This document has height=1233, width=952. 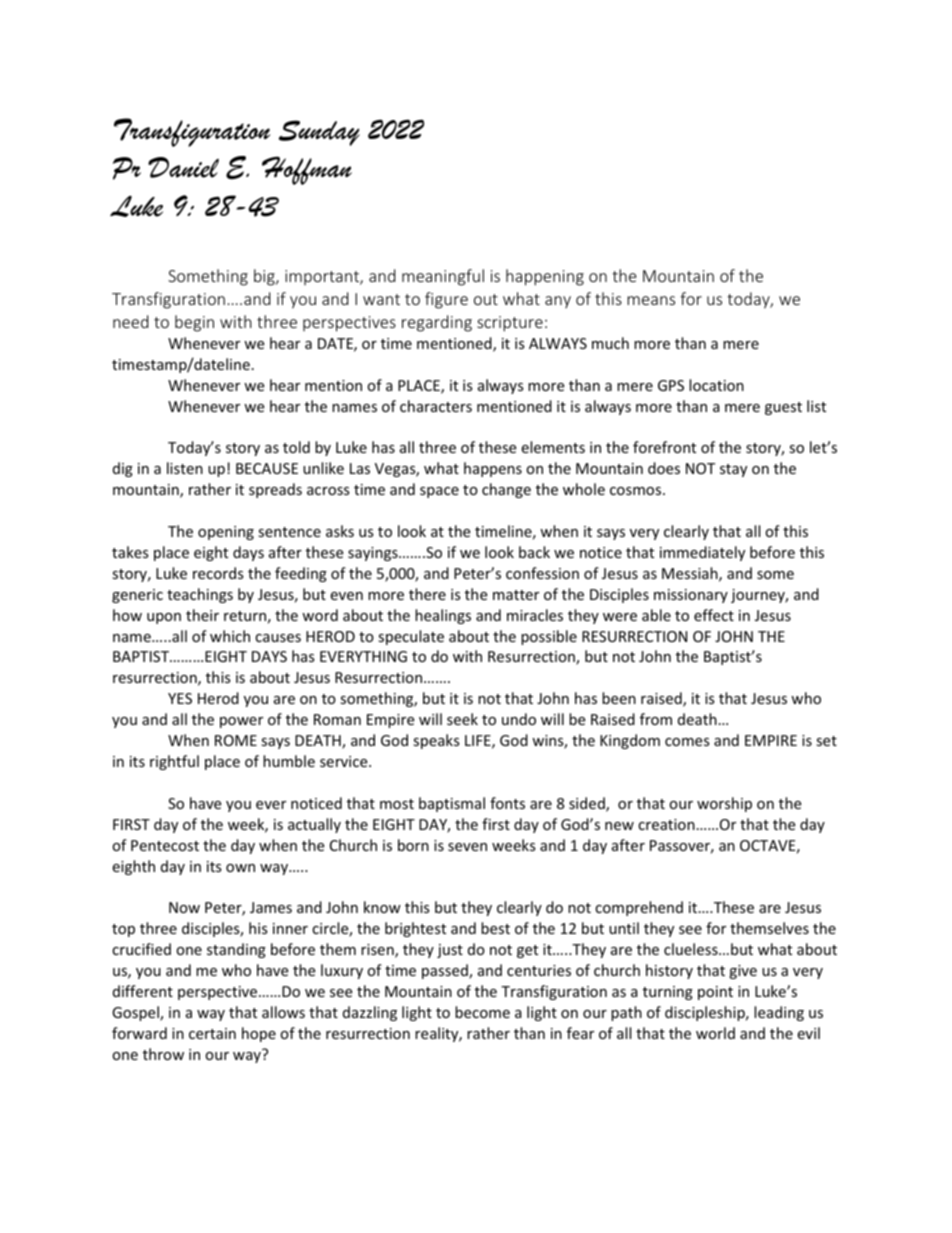 What do you see at coordinates (516, 595) in the document?
I see `matter` at bounding box center [516, 595].
